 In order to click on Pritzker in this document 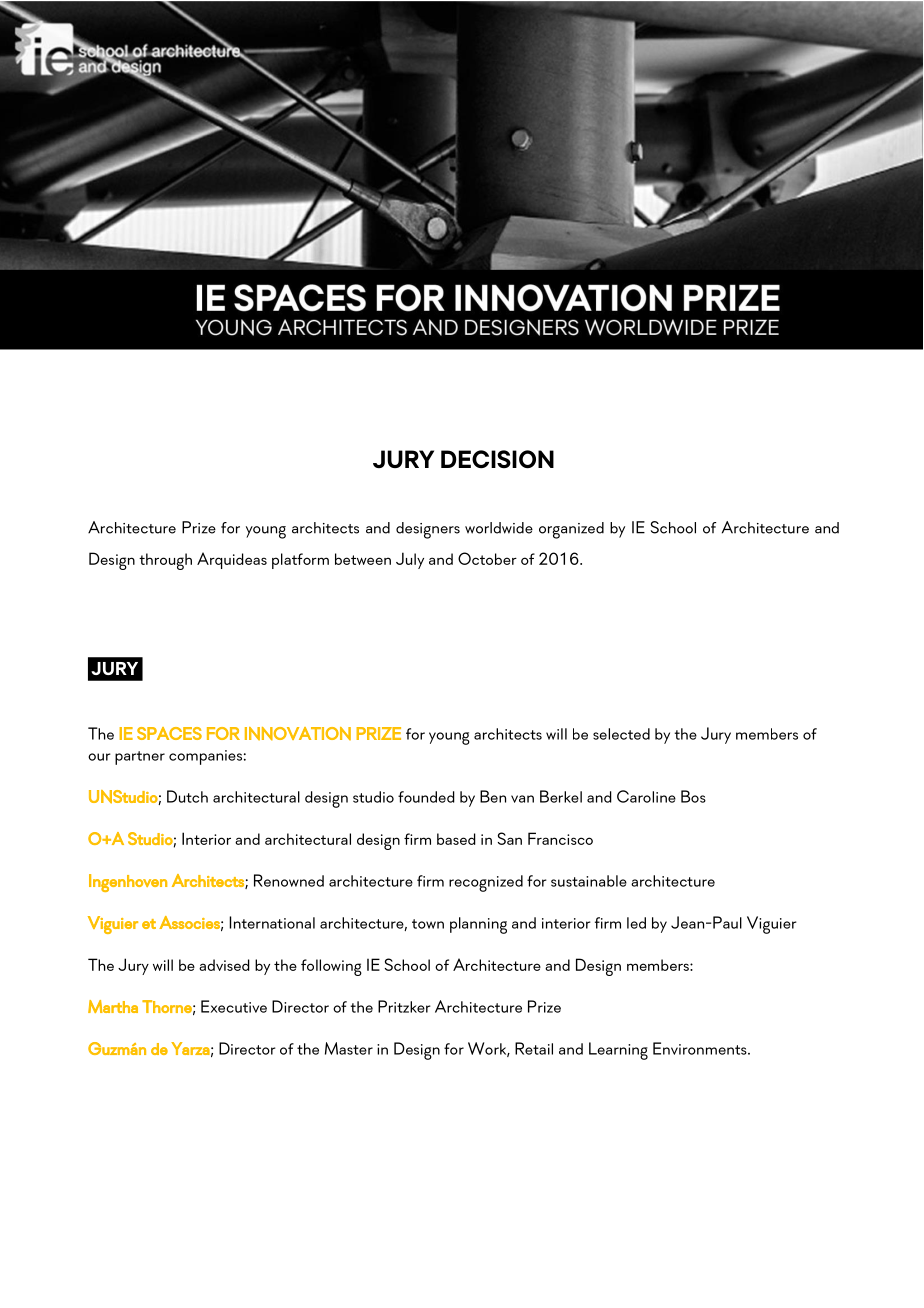, I will do `click(404, 1006)`.
